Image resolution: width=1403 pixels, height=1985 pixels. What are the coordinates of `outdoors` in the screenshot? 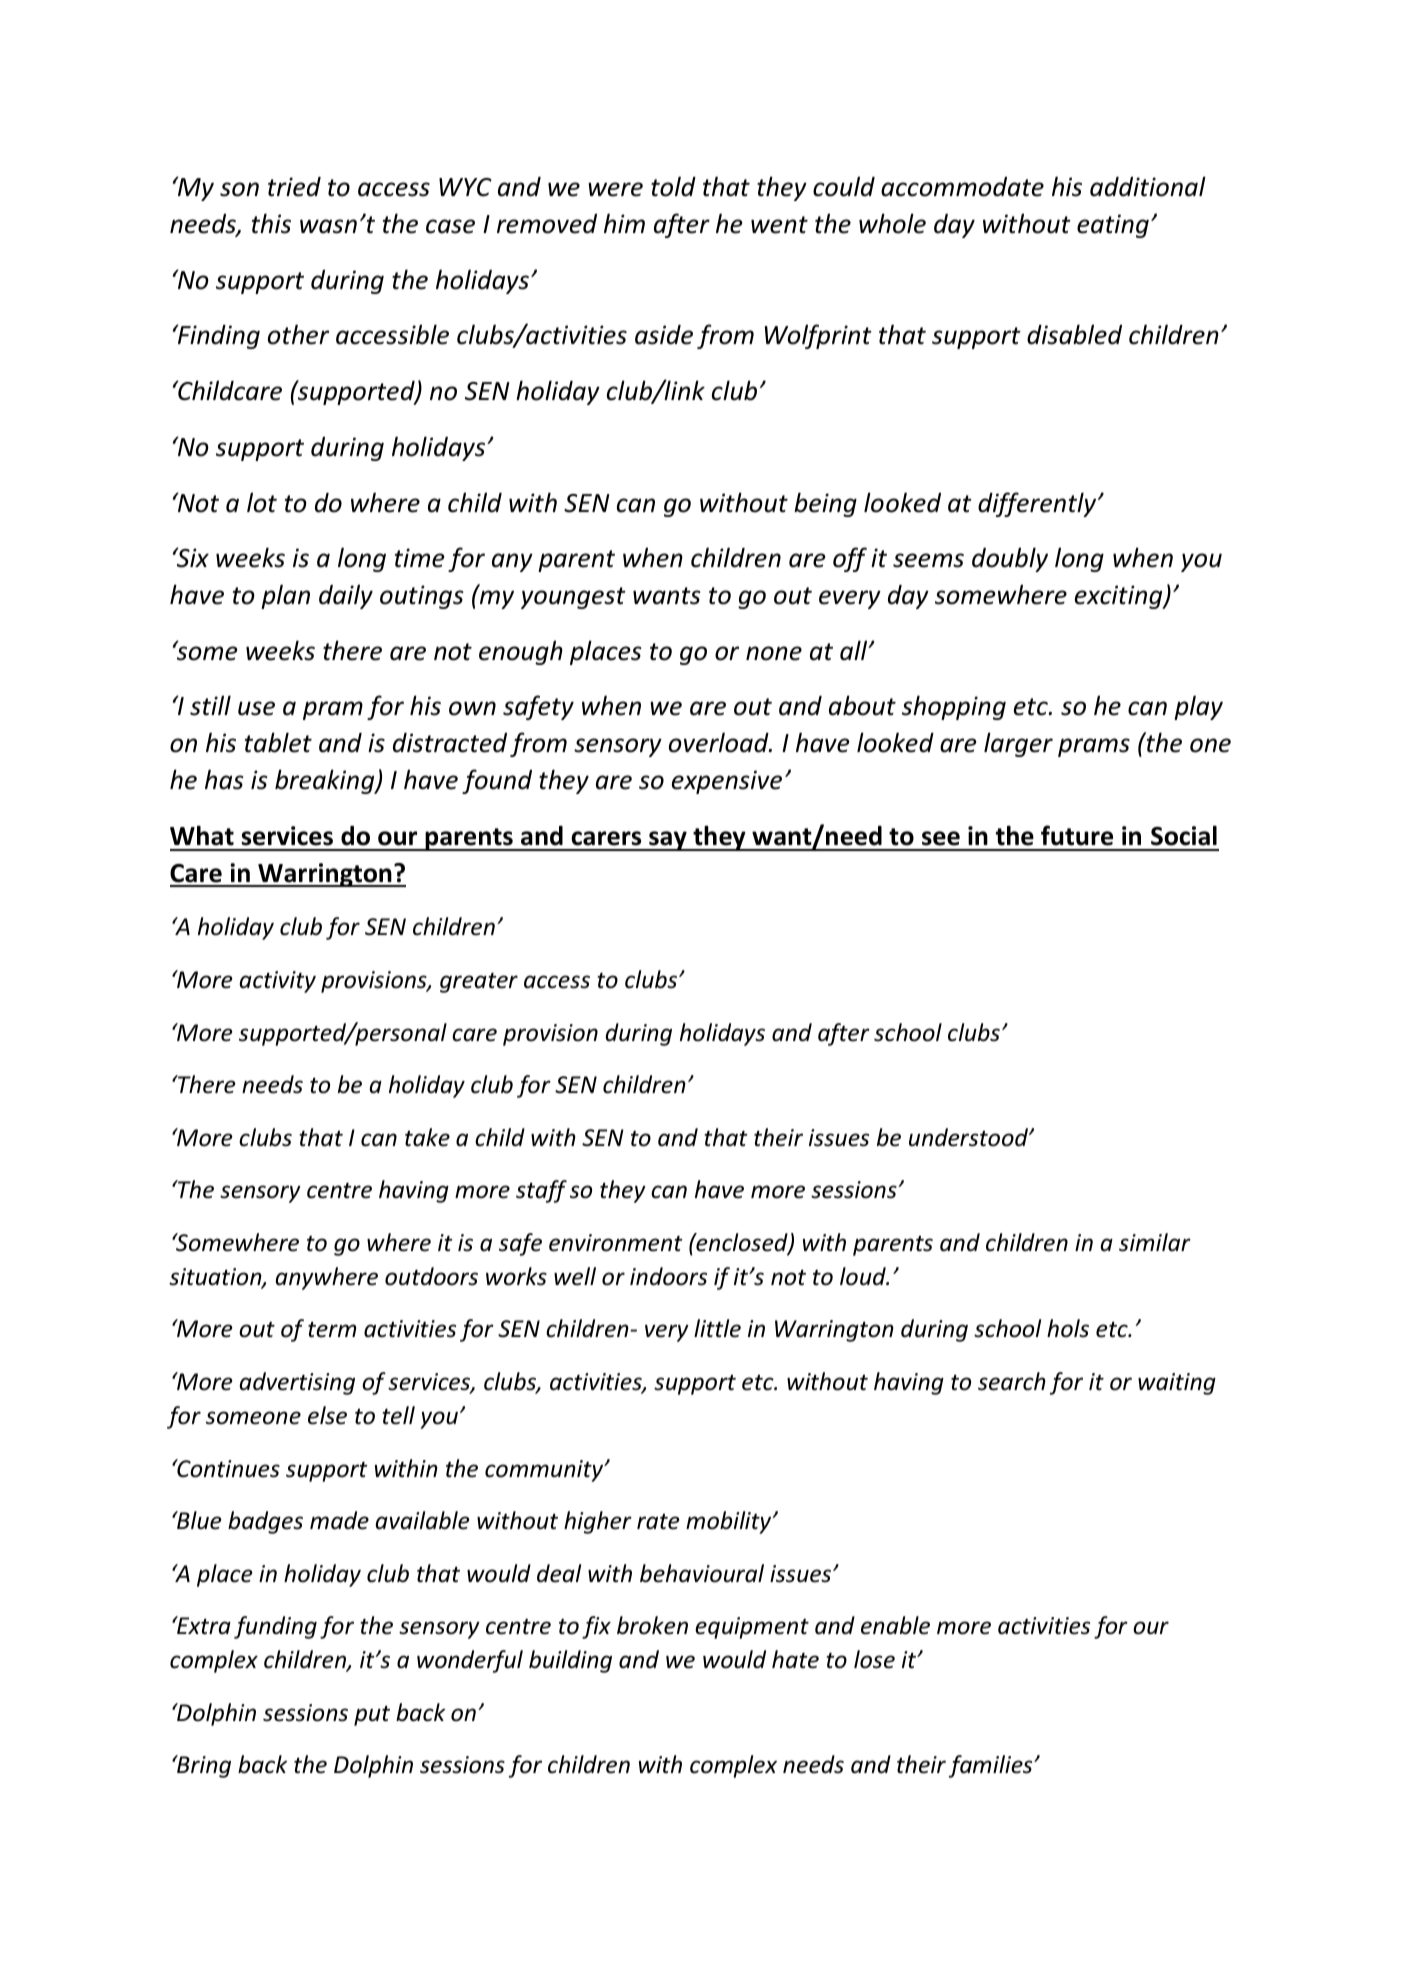 It's located at (431, 1276).
